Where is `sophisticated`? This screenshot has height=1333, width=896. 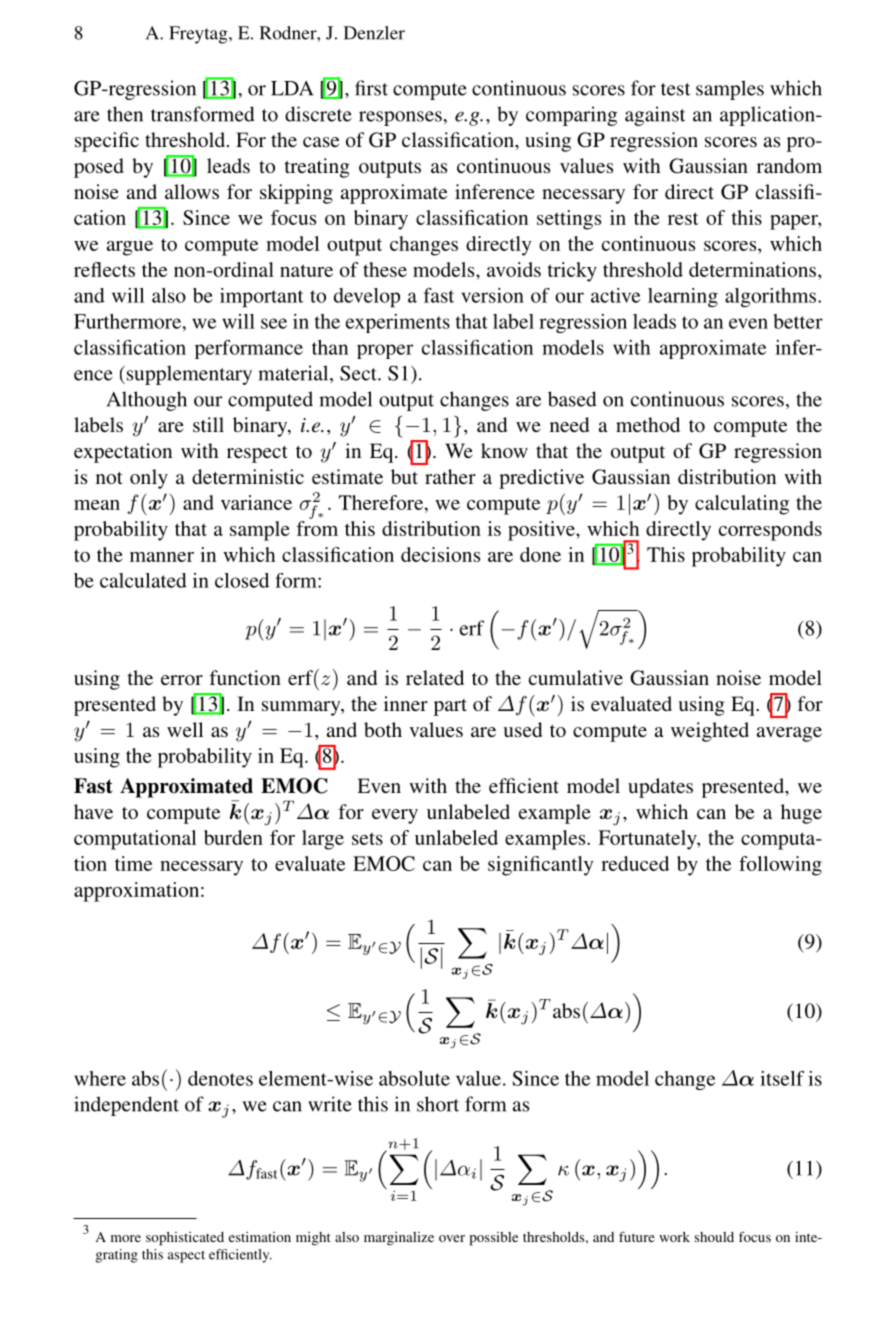 sophisticated is located at coordinates (185, 1239).
